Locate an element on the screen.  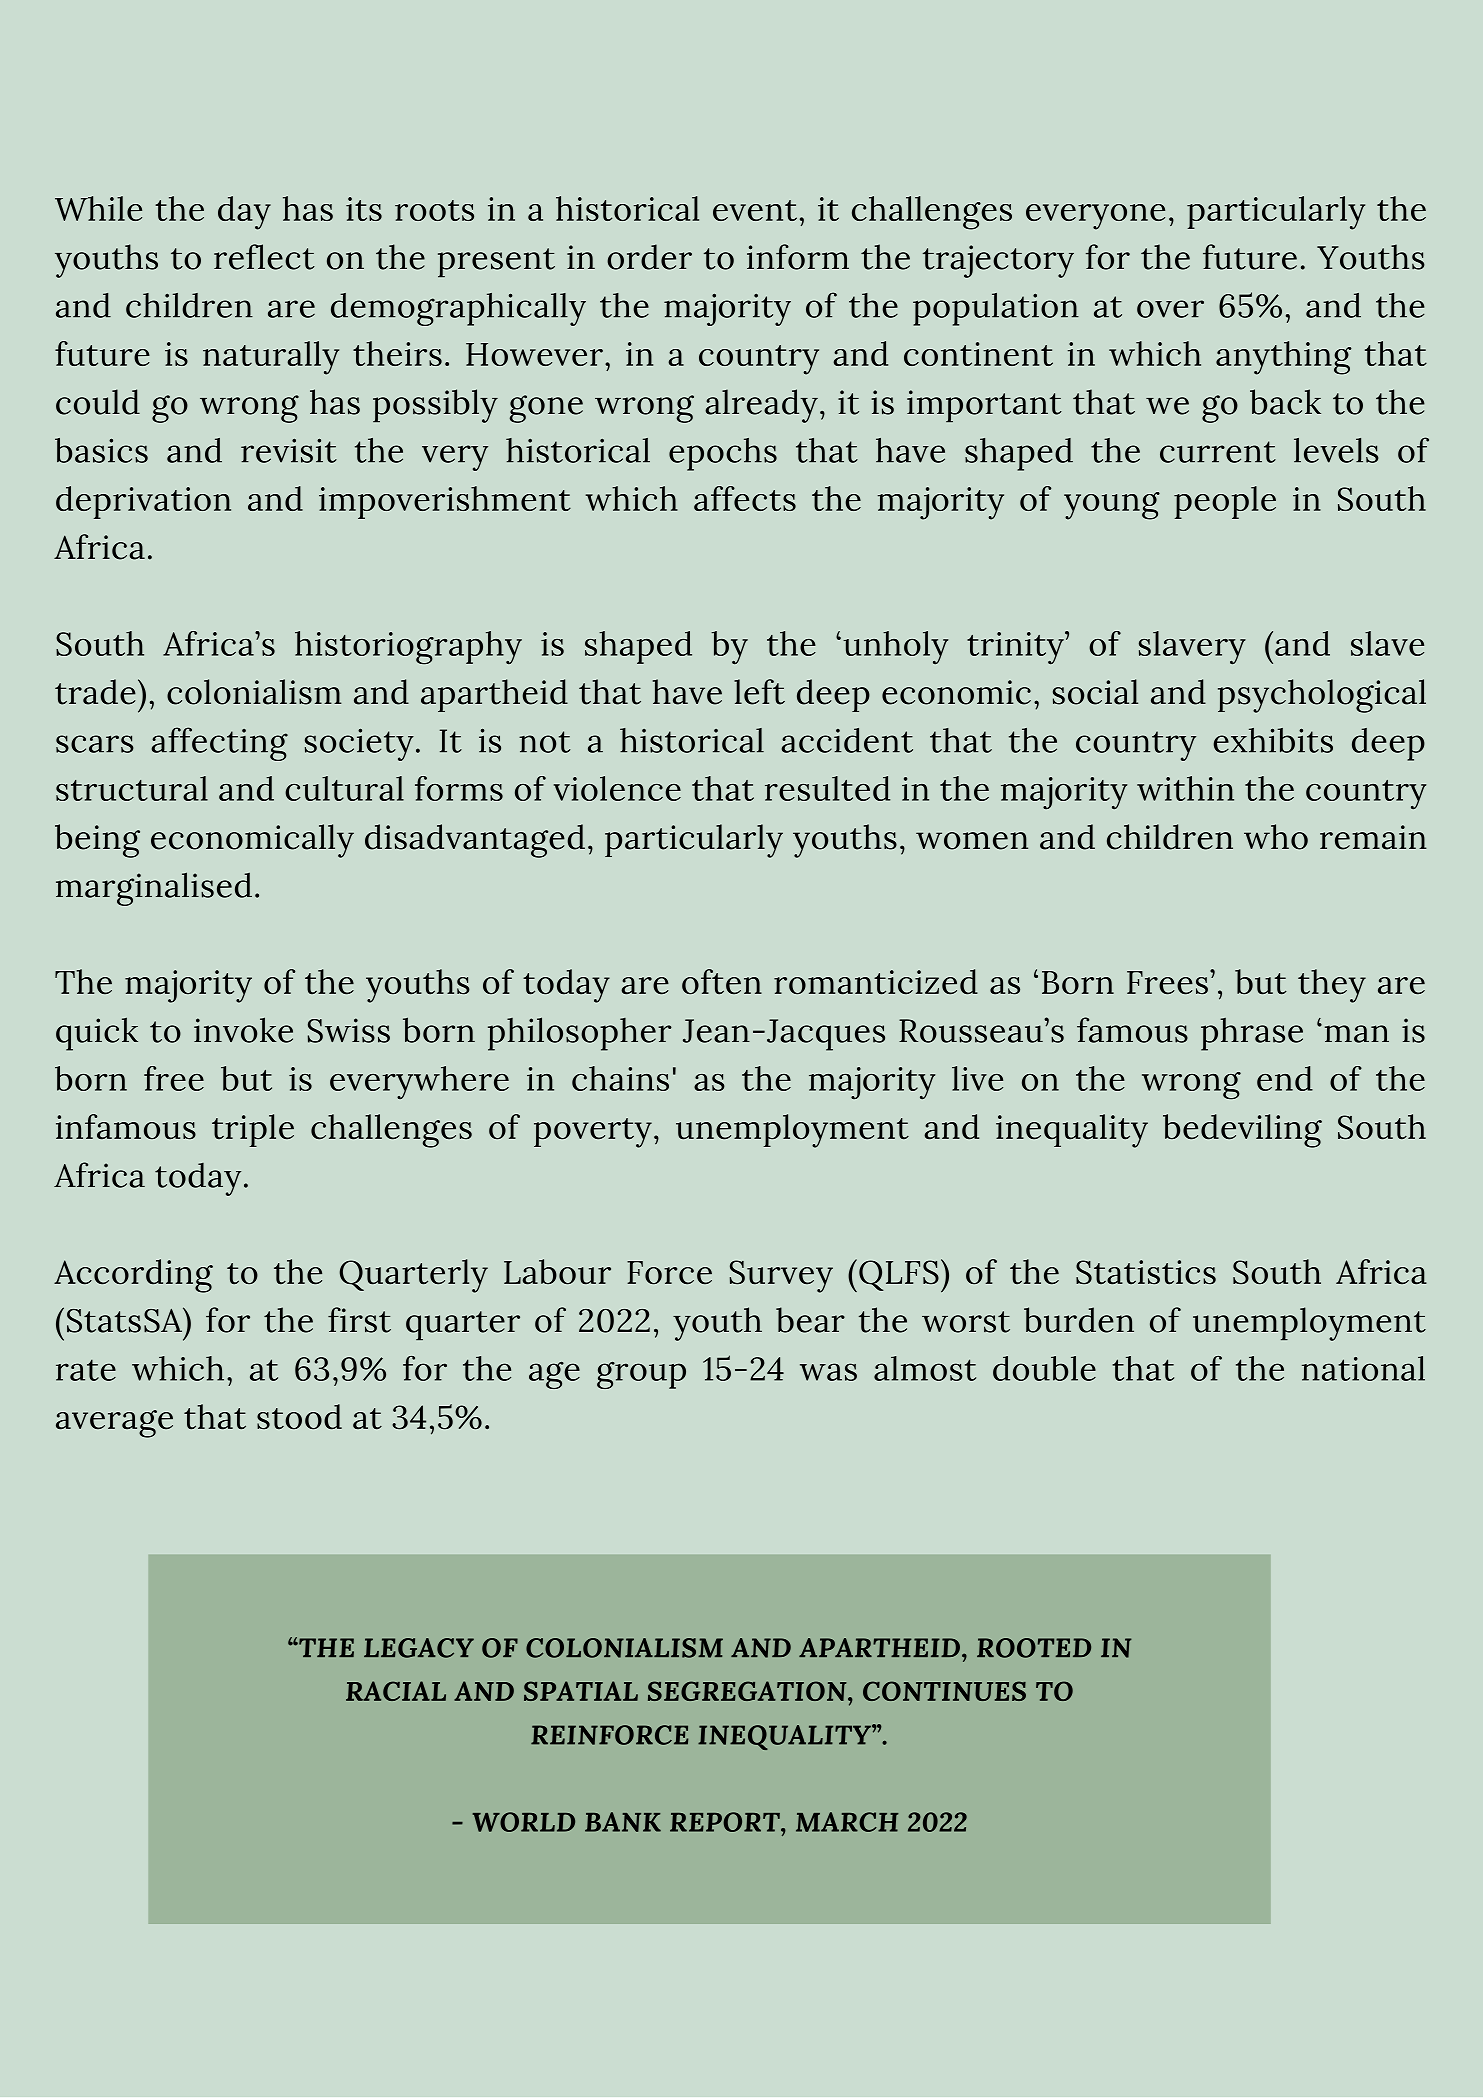
anything is located at coordinates (1284, 358).
